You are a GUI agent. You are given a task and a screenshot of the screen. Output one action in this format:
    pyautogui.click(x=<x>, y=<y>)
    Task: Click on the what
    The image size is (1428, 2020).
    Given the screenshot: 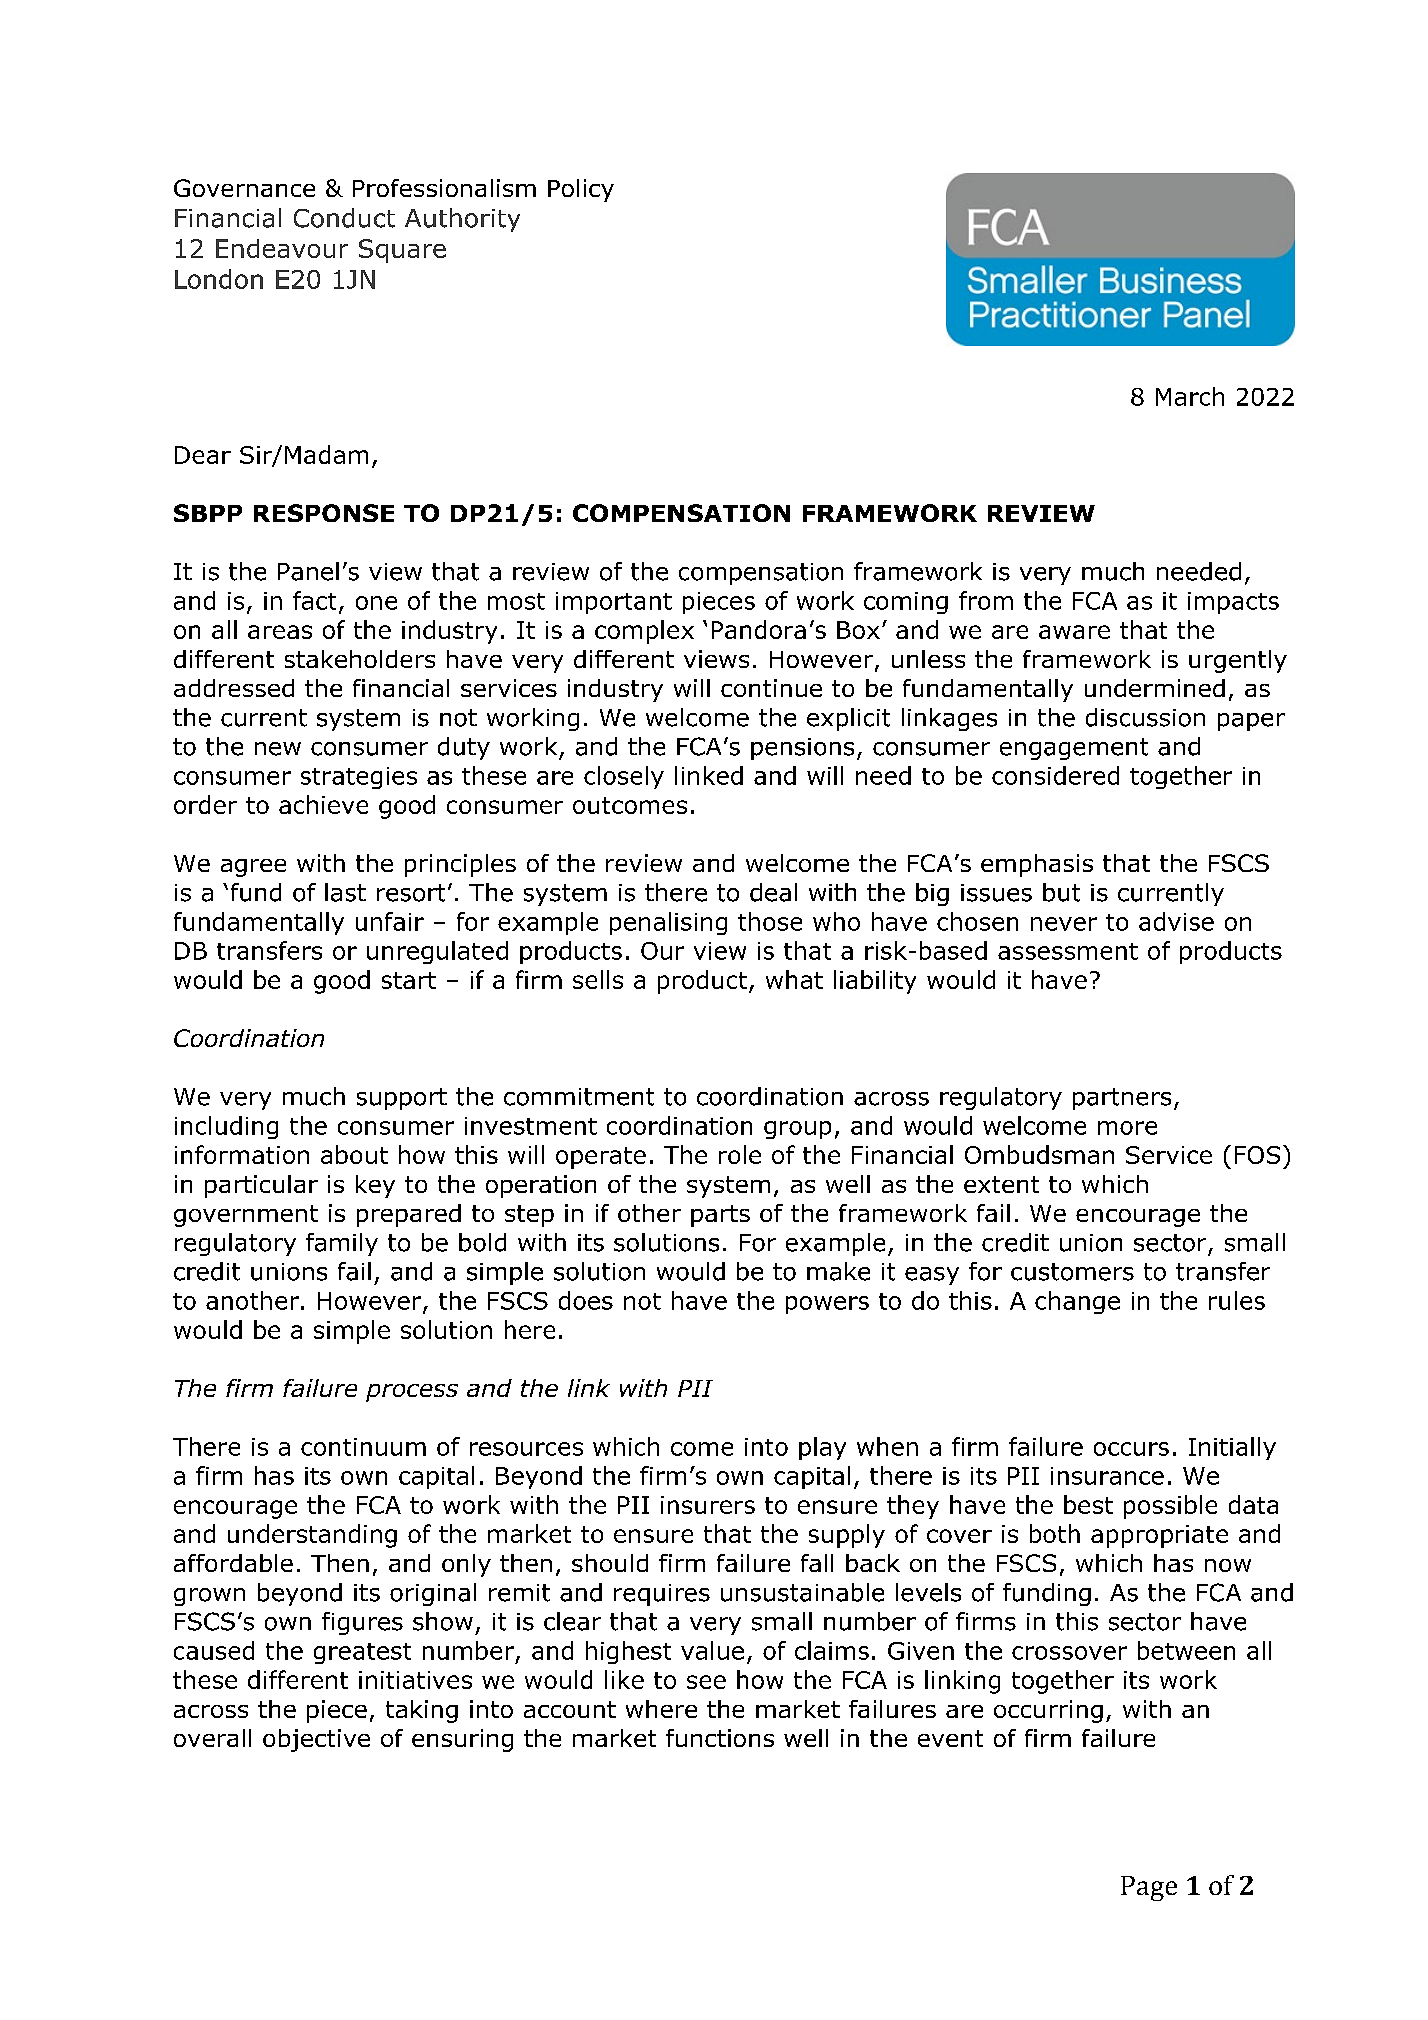 What is the action you would take?
    pyautogui.click(x=794, y=979)
